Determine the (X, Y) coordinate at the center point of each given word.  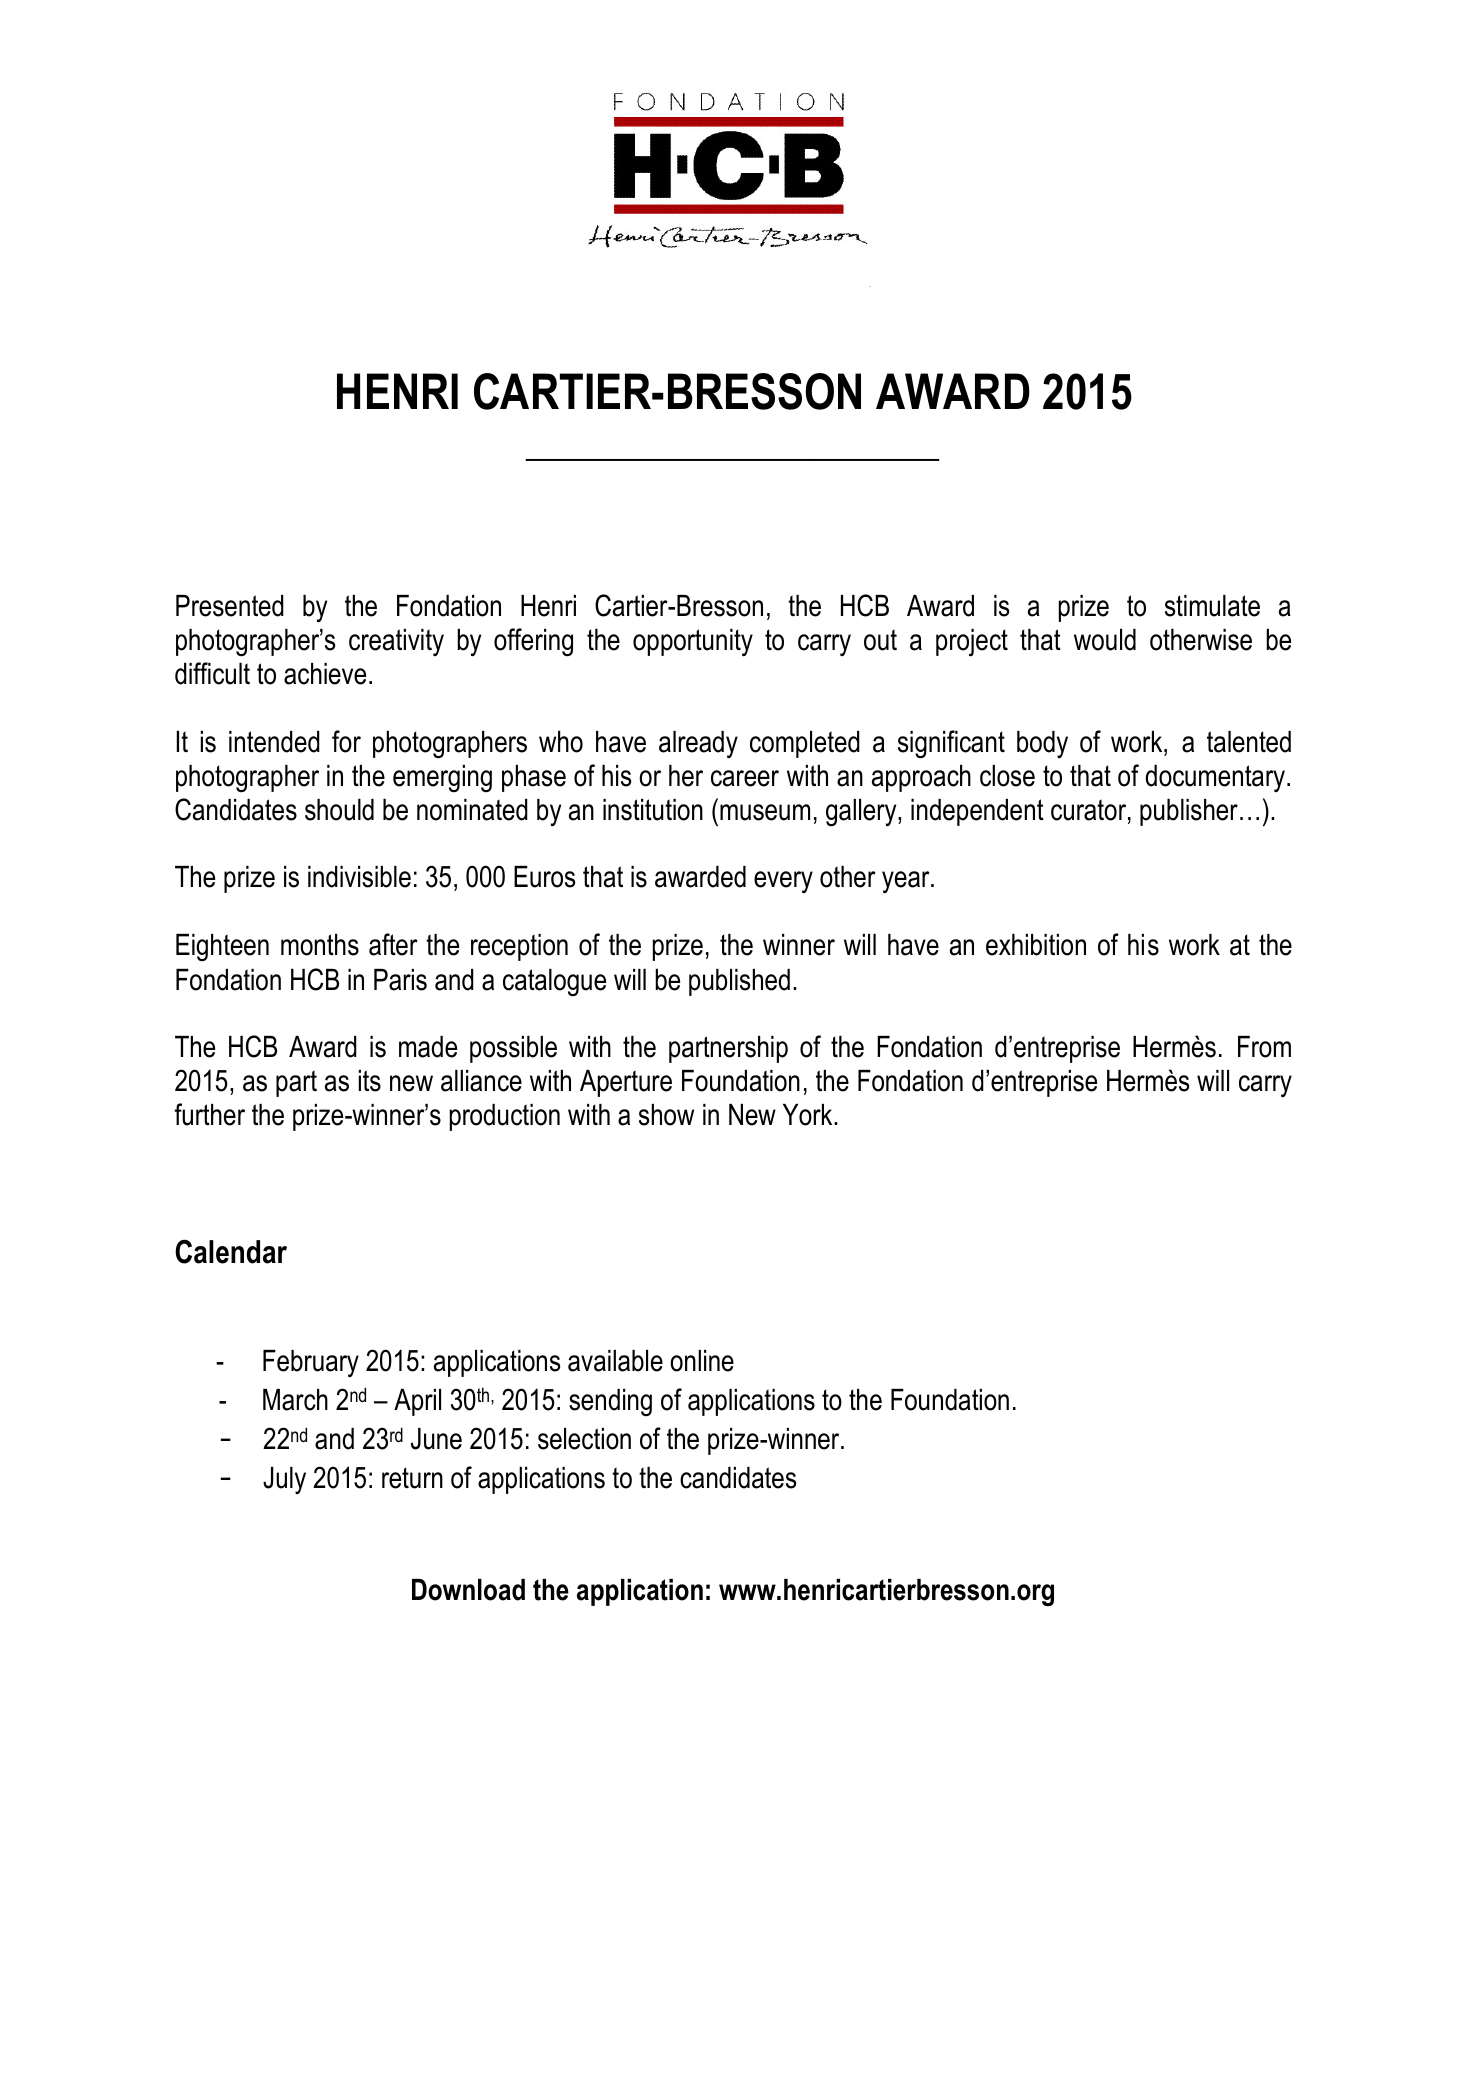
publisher (1189, 812)
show (666, 1115)
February (311, 1363)
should (339, 810)
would (1105, 640)
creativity (396, 642)
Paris (400, 980)
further (209, 1114)
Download (468, 1590)
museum (765, 812)
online (702, 1361)
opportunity (693, 642)
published (739, 982)
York (809, 1115)
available (615, 1361)
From (1264, 1047)
